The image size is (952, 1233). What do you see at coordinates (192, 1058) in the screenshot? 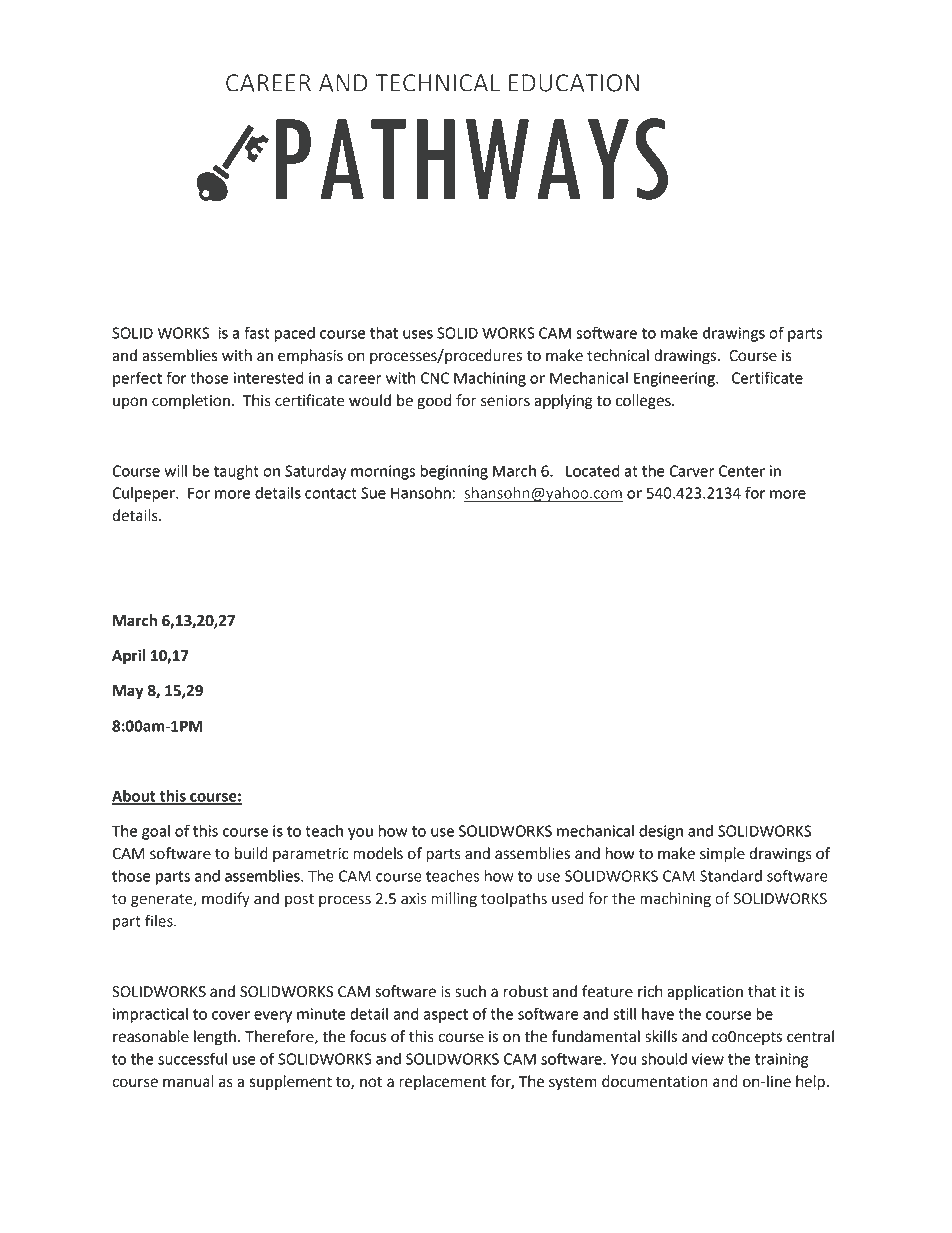
I see `successful` at bounding box center [192, 1058].
